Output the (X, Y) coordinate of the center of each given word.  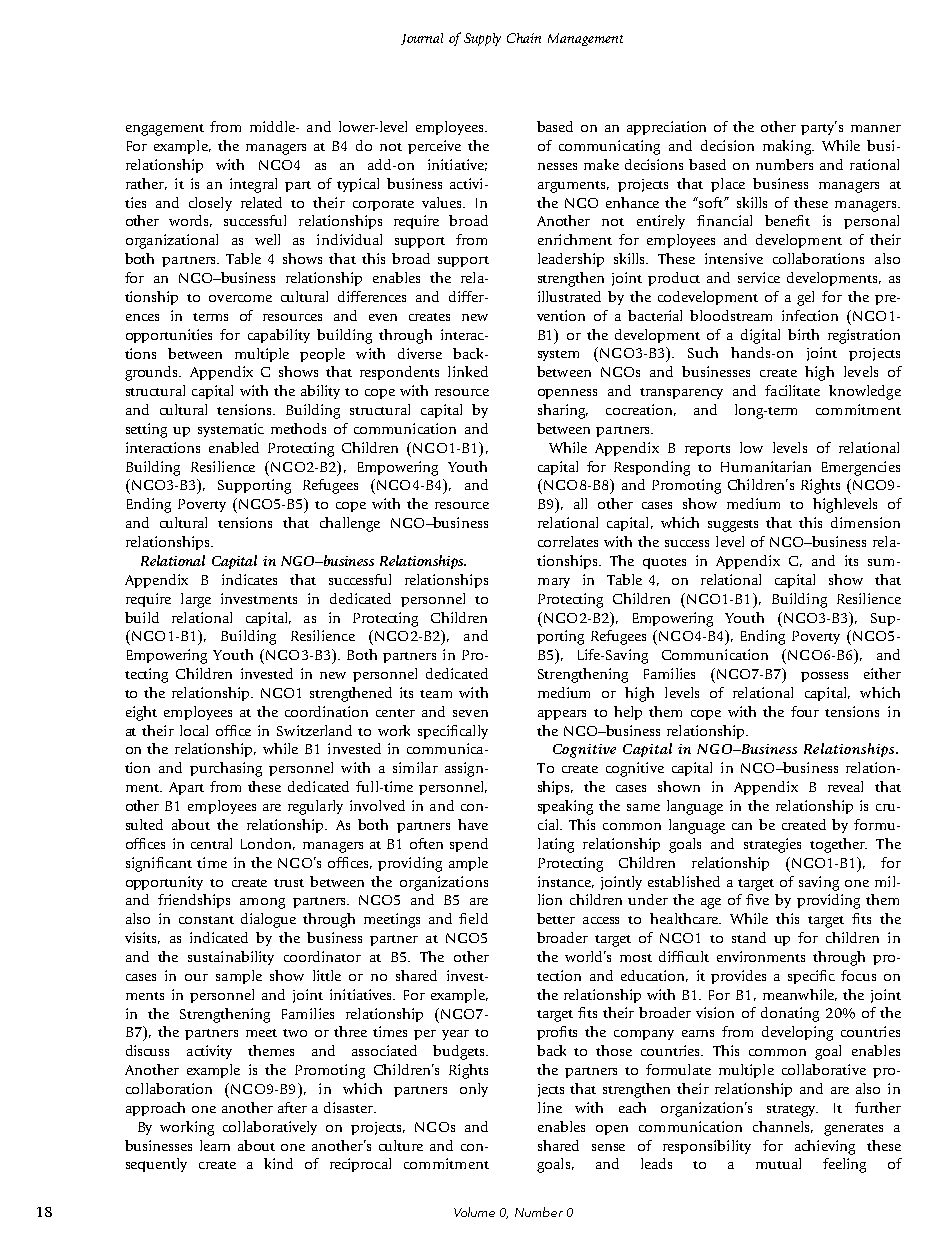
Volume (474, 1212)
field (473, 918)
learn (215, 1145)
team (436, 694)
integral (253, 185)
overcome (240, 298)
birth (803, 334)
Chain (524, 38)
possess (824, 677)
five (757, 899)
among (262, 903)
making (788, 147)
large (196, 600)
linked (468, 371)
